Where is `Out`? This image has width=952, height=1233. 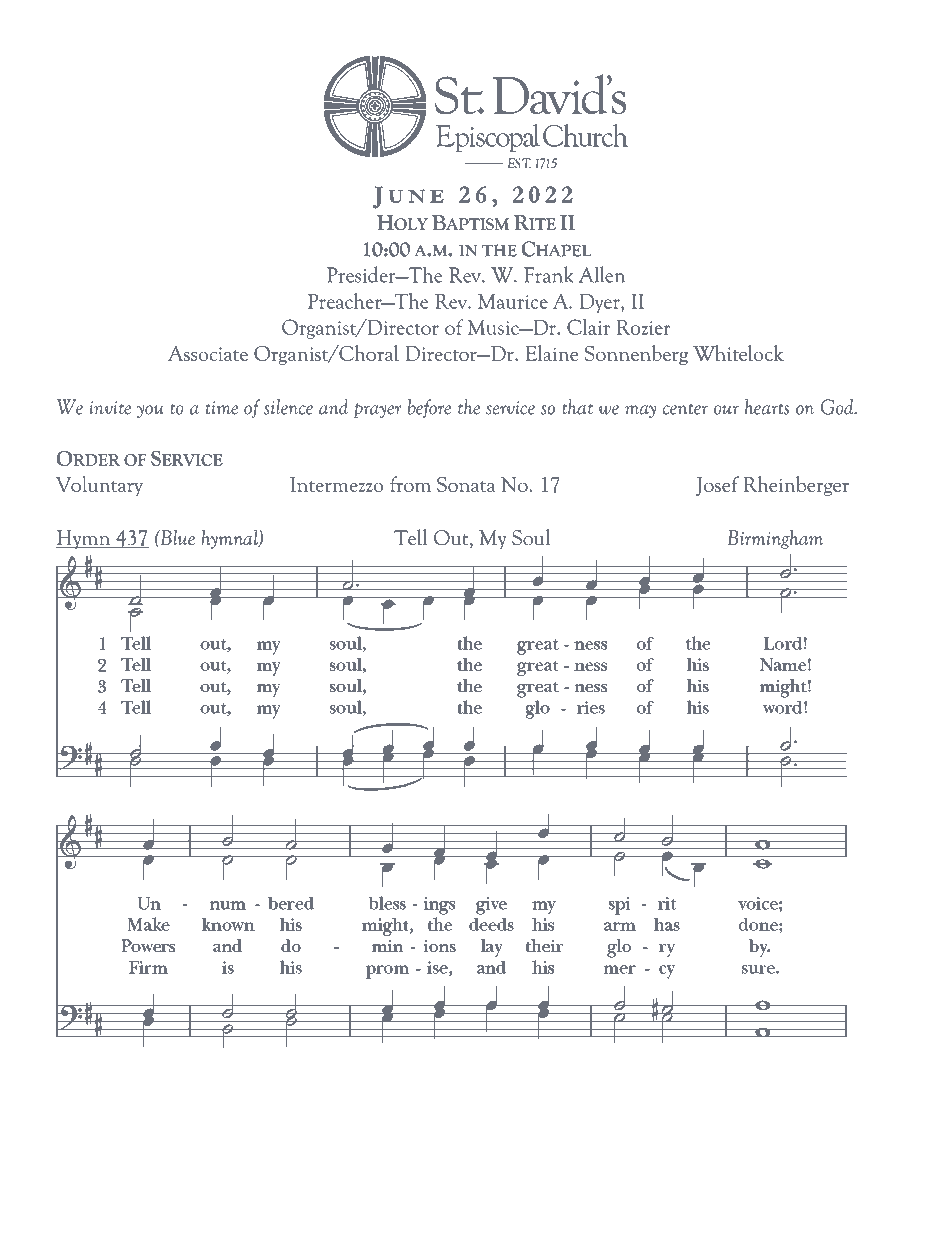
Out is located at coordinates (452, 539).
